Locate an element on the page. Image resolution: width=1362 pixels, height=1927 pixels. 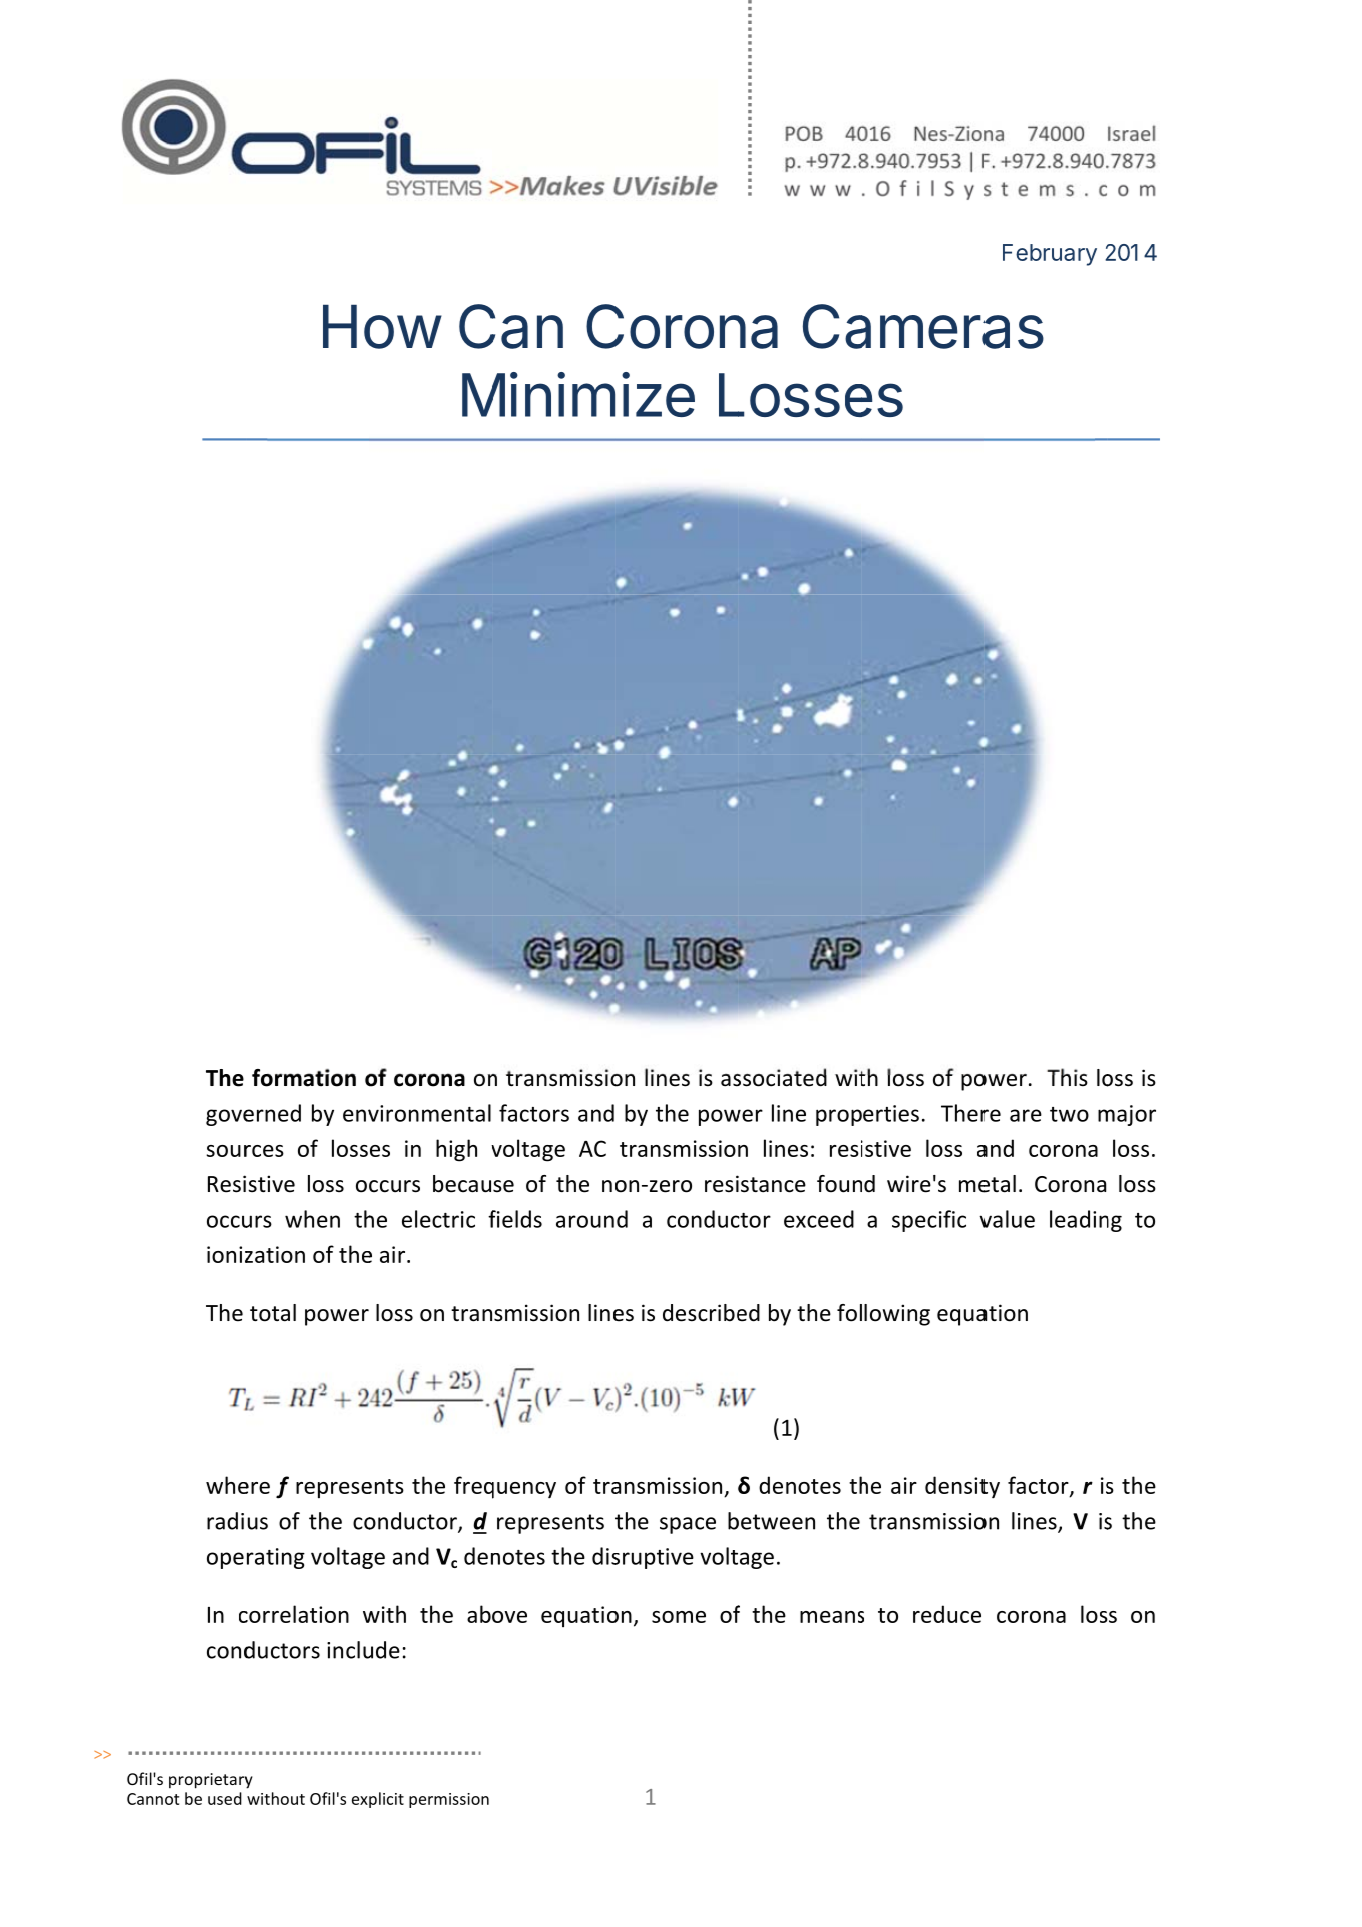
used is located at coordinates (225, 1798).
